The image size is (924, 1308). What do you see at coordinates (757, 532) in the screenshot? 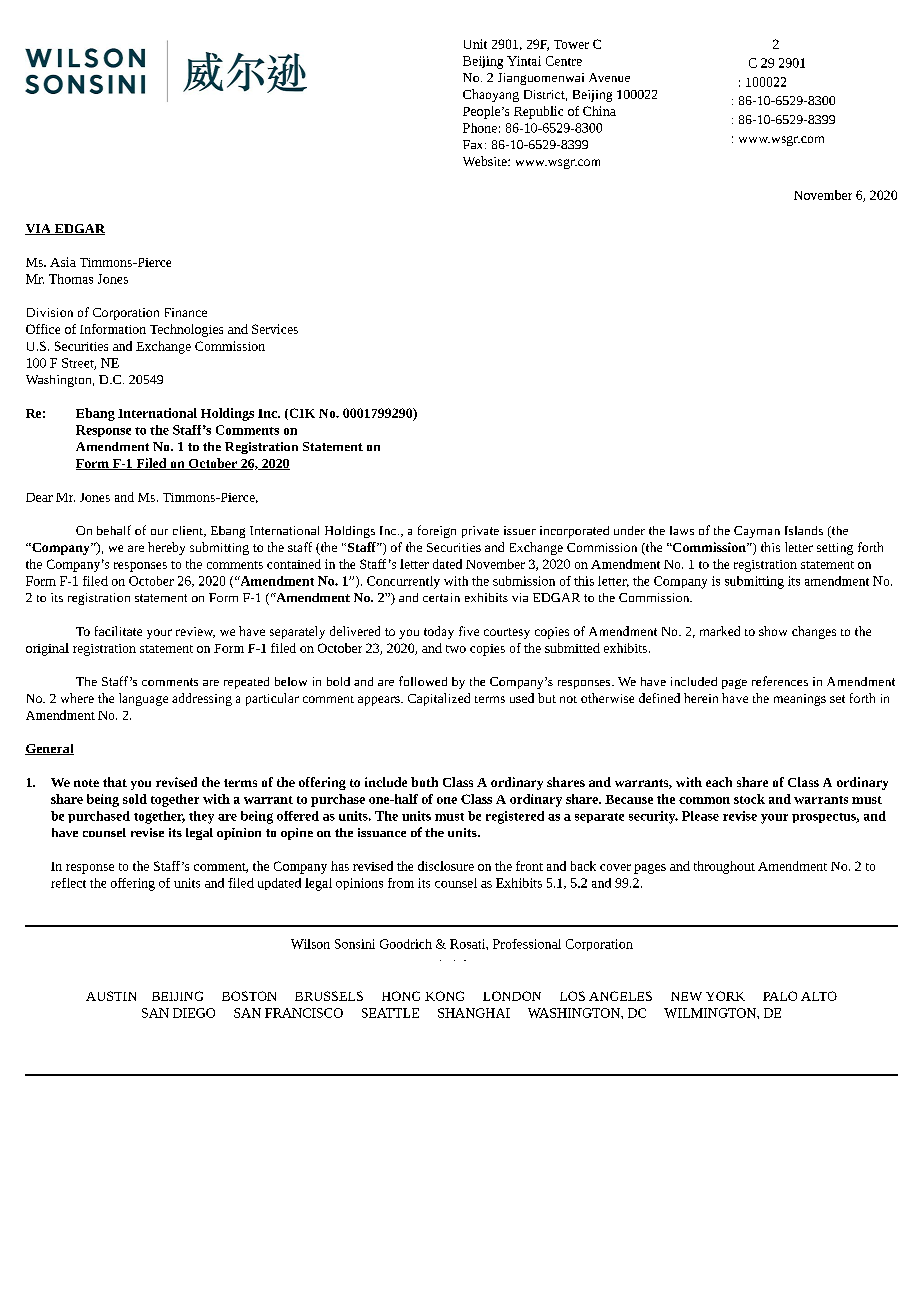
I see `Cayman` at bounding box center [757, 532].
